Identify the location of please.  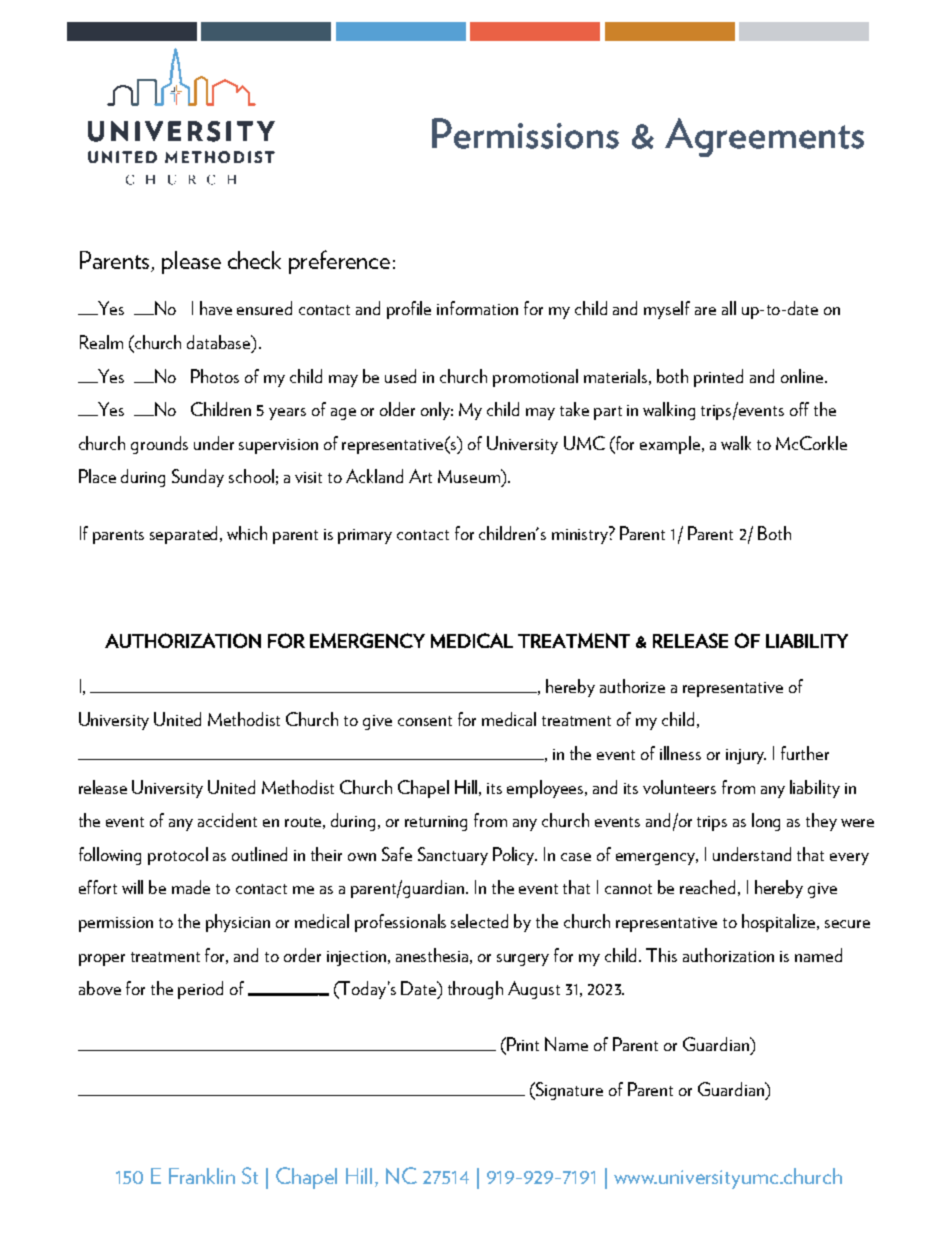
(191, 262).
